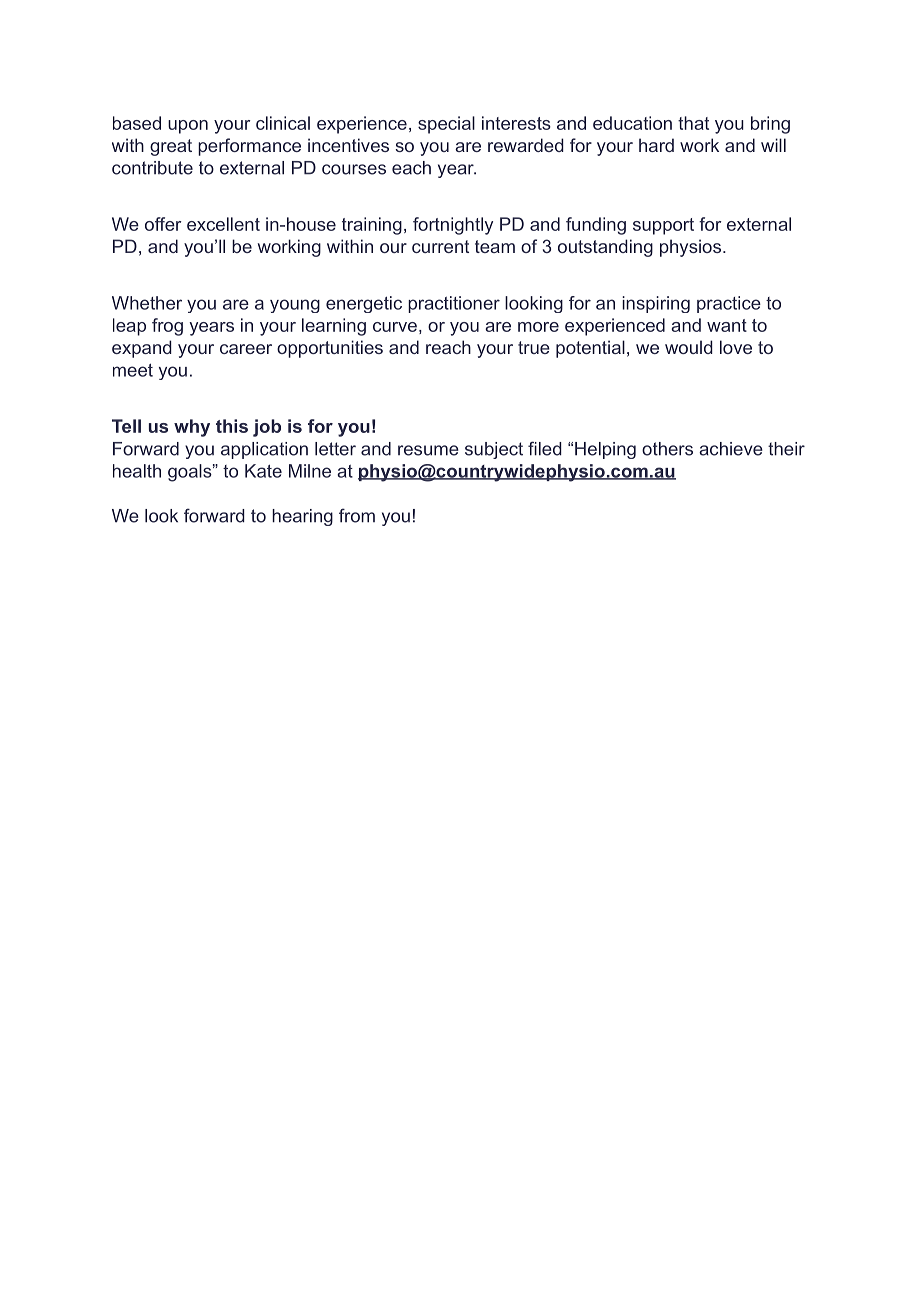 The height and width of the screenshot is (1307, 924). I want to click on achieve, so click(731, 449).
